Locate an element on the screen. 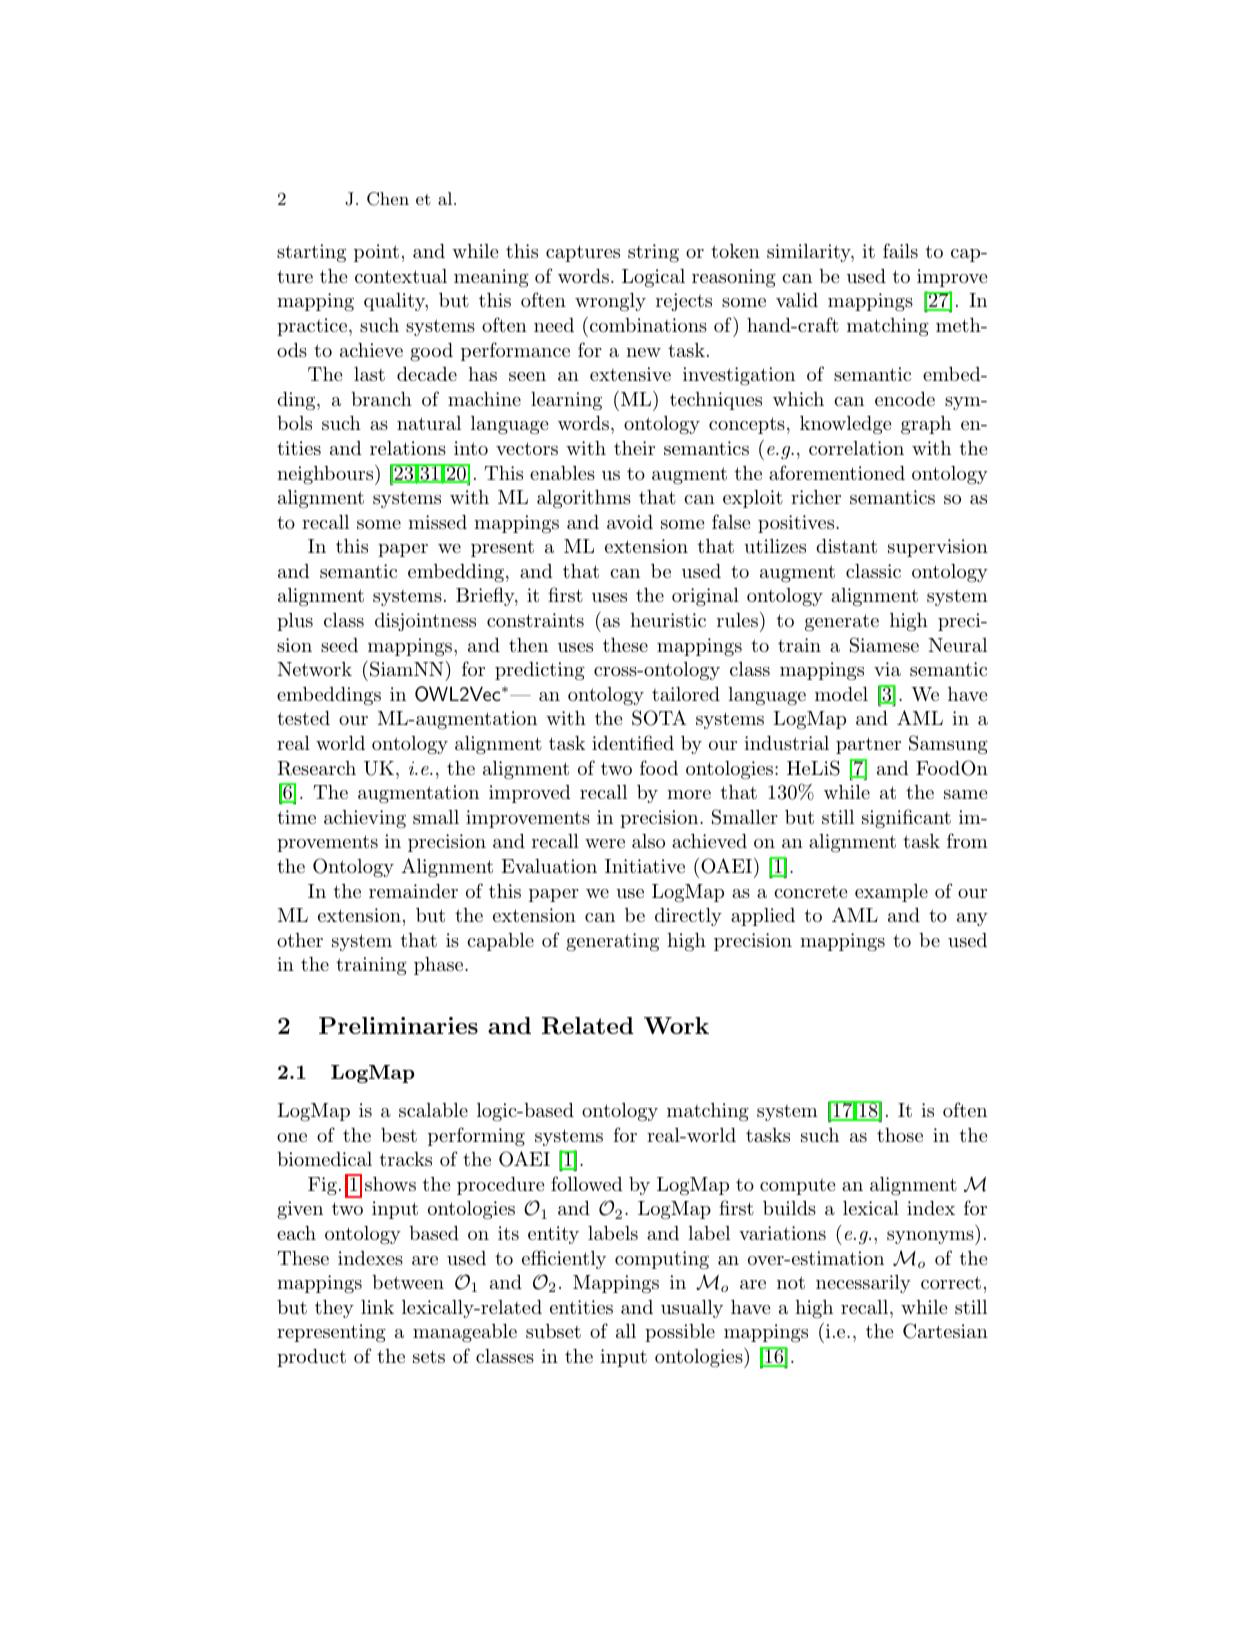  heuristic is located at coordinates (668, 620).
